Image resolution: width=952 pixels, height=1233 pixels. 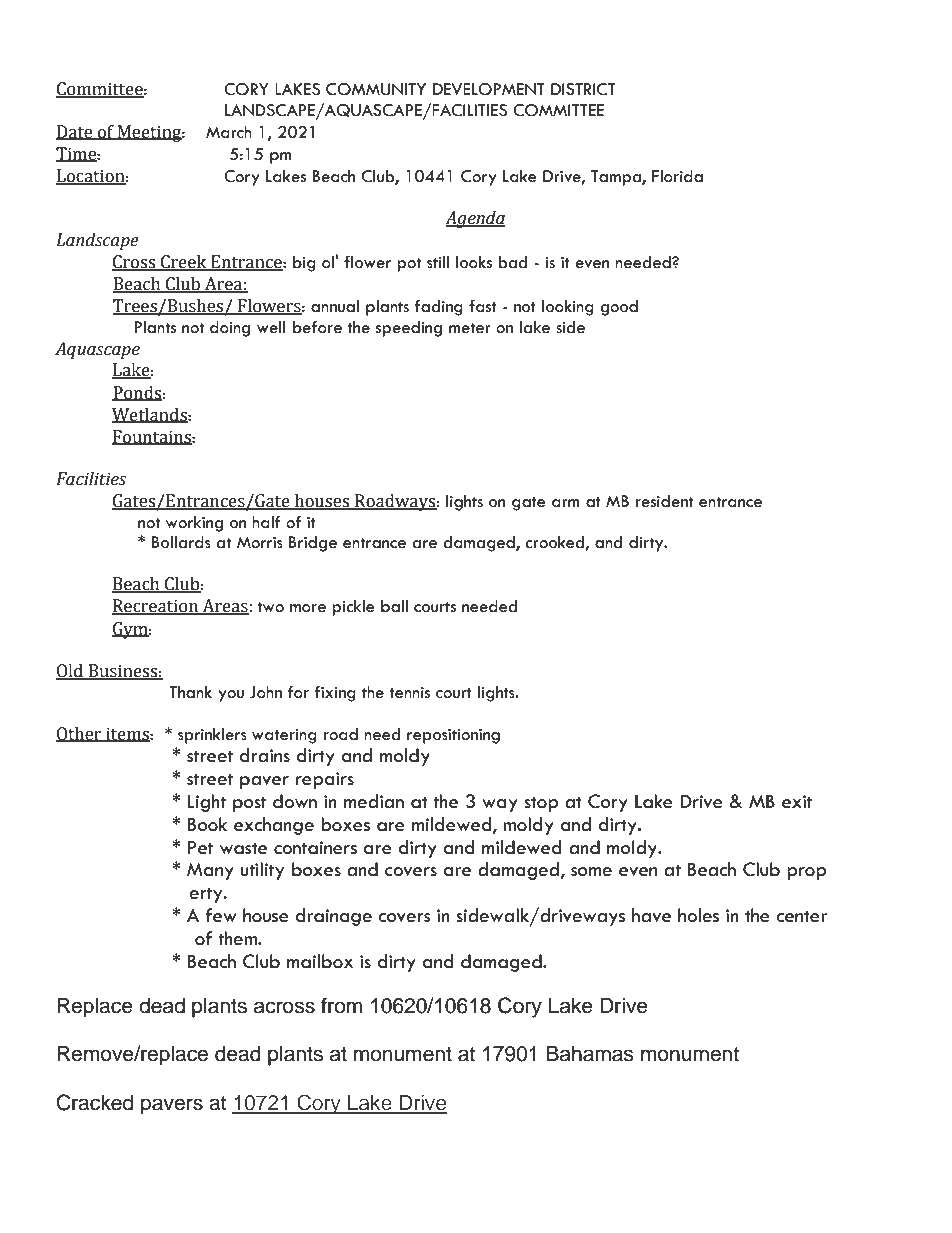 I want to click on Recreation, so click(x=156, y=607).
